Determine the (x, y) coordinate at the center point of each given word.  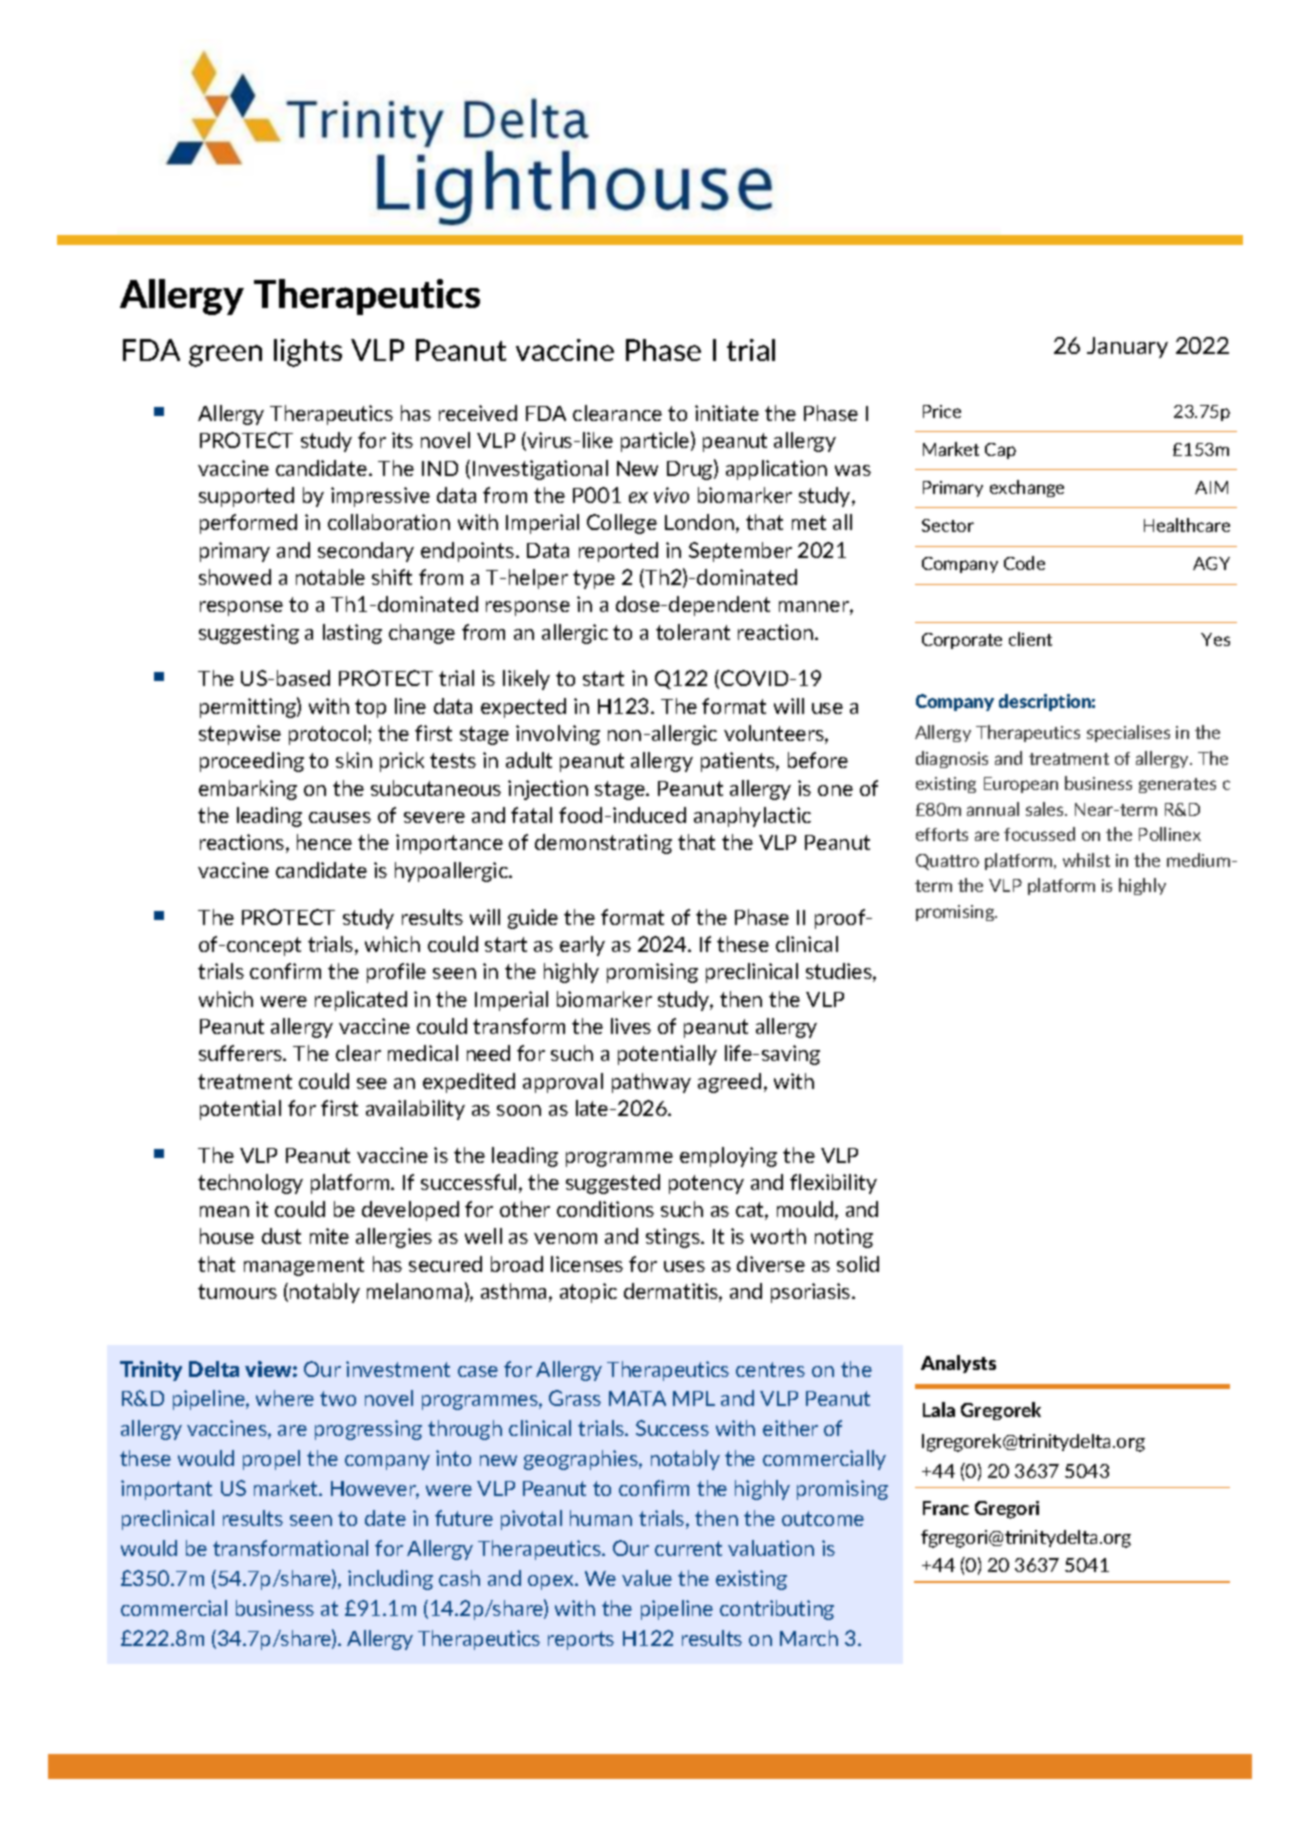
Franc (946, 1508)
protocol (327, 735)
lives (631, 1026)
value (647, 1578)
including (390, 1580)
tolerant (693, 632)
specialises (1128, 733)
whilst (1086, 860)
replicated (361, 1001)
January (1127, 347)
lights (308, 353)
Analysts (958, 1364)
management (304, 1266)
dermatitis (672, 1292)
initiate (727, 413)
